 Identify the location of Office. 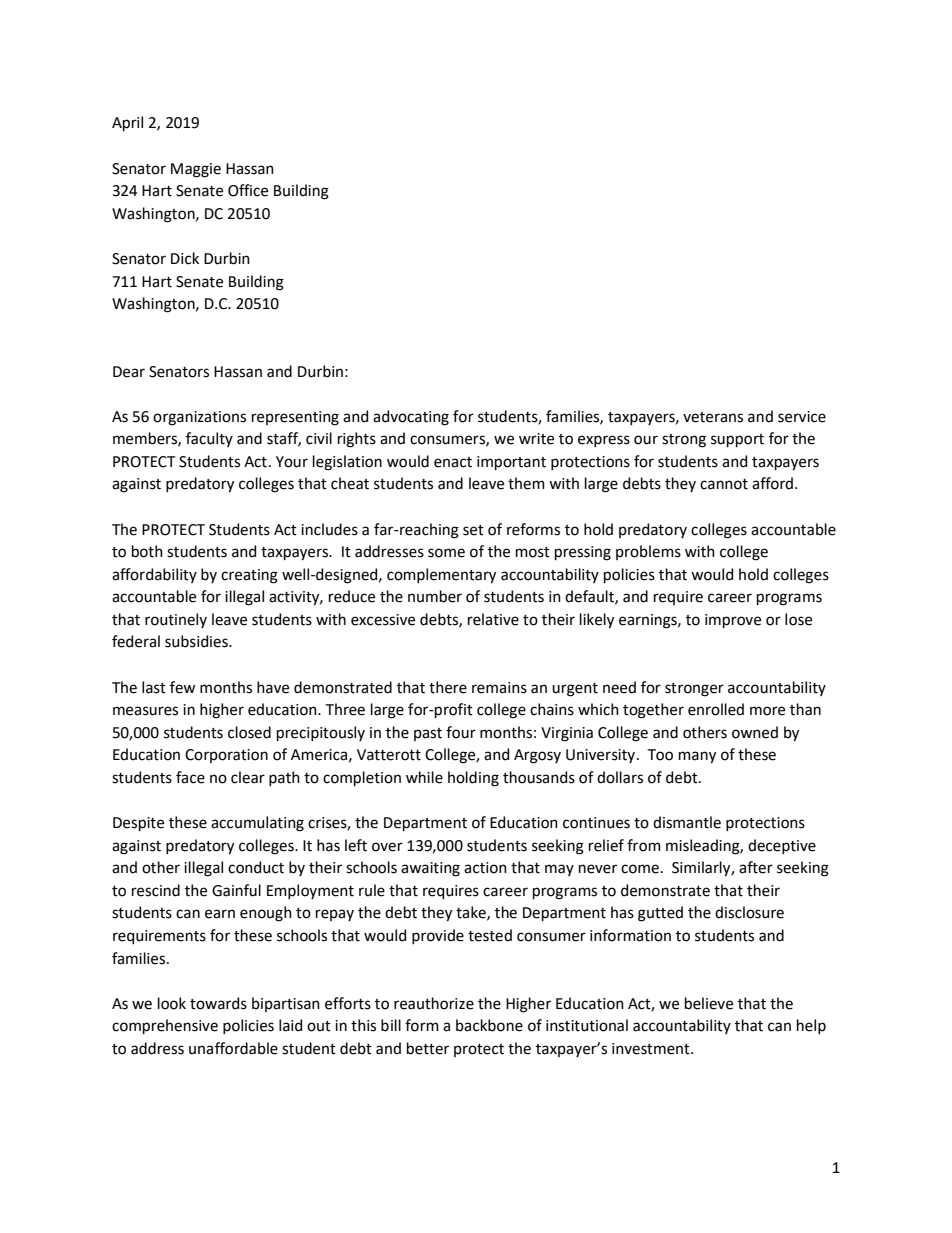
(248, 190).
